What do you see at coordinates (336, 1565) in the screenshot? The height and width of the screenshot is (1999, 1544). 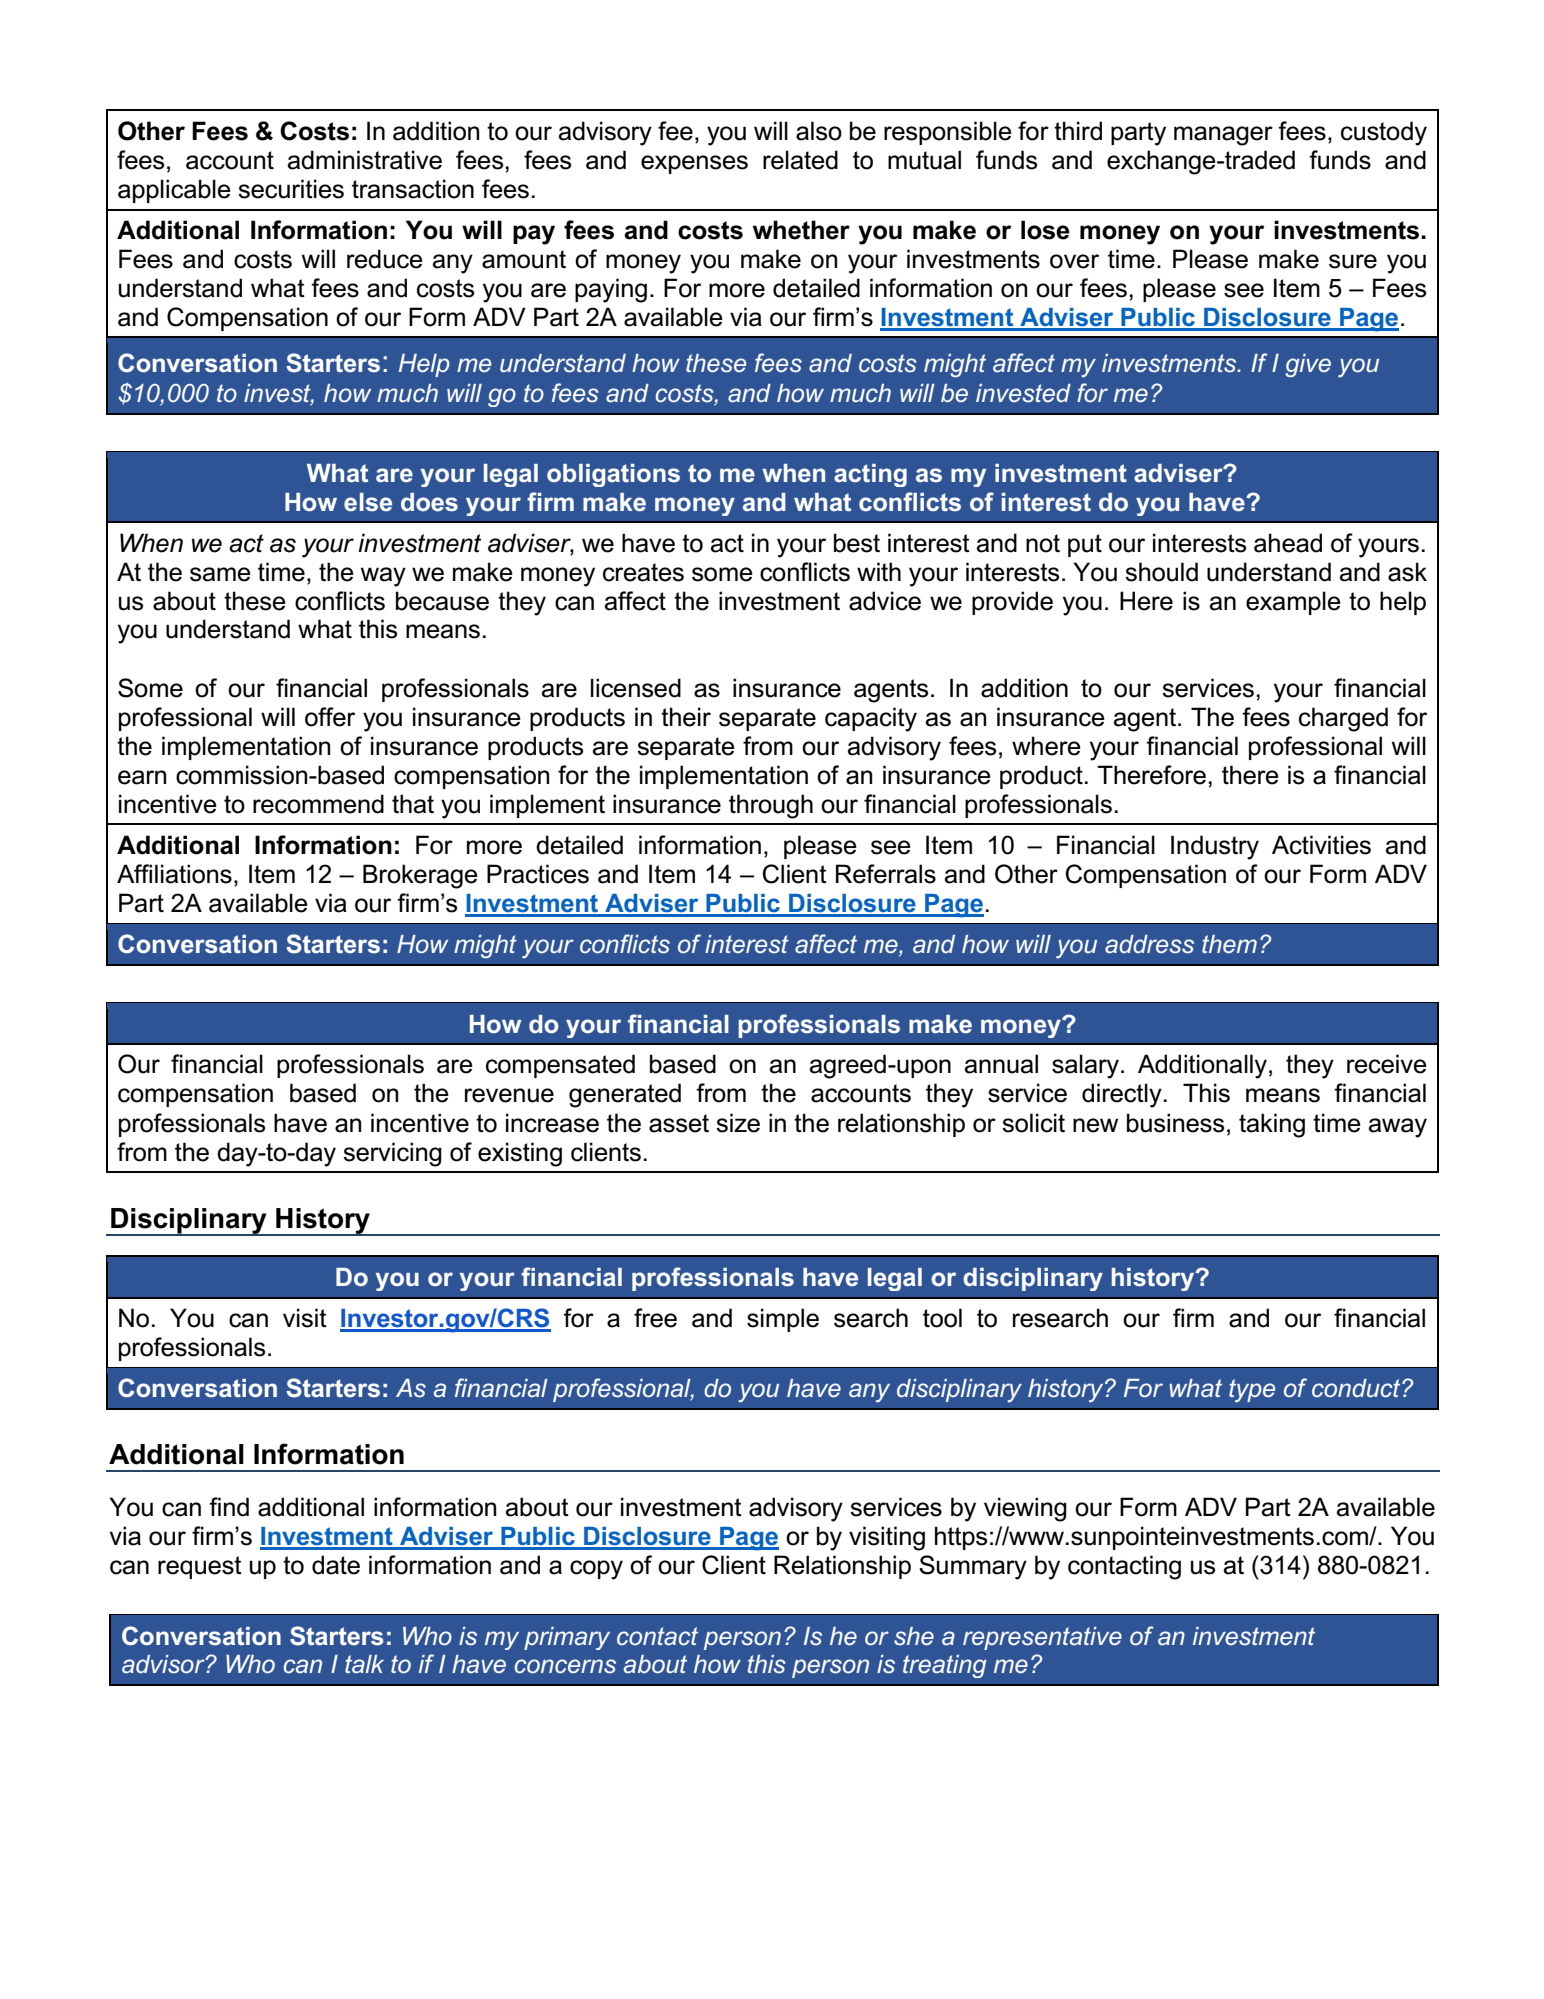 I see `date` at bounding box center [336, 1565].
